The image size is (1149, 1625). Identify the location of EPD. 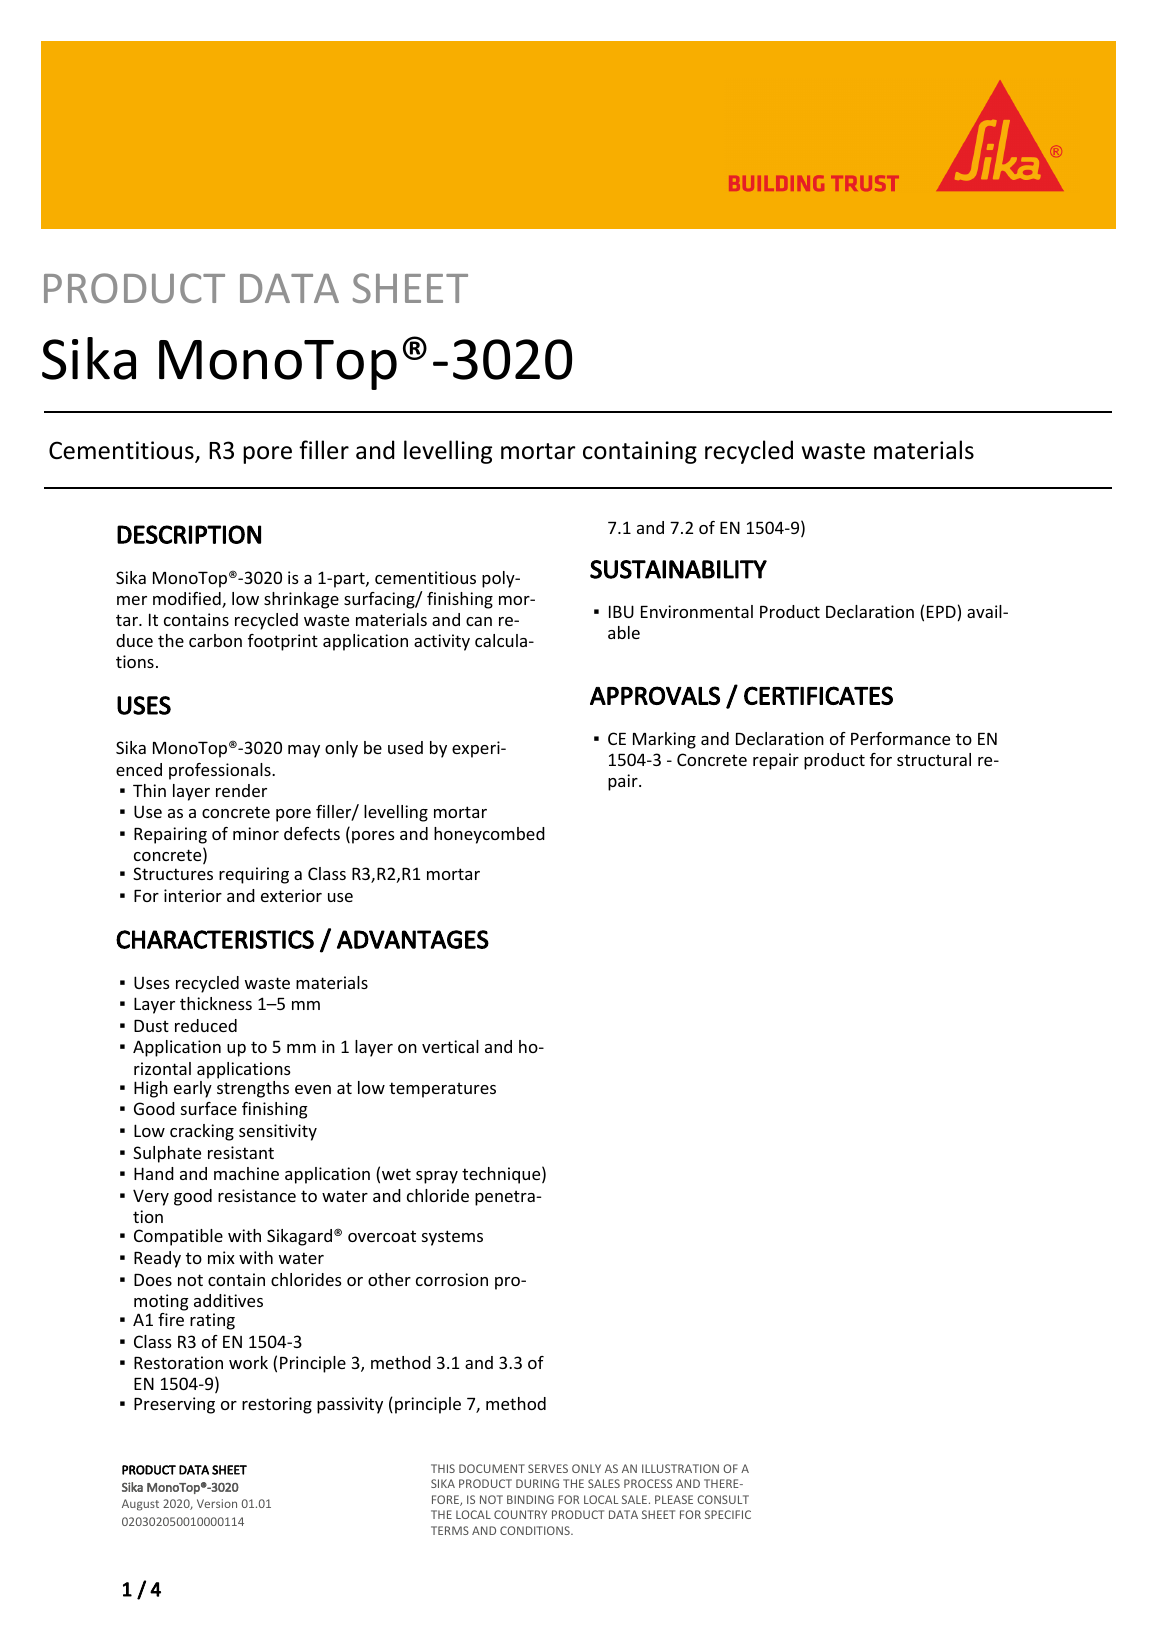
(941, 612).
